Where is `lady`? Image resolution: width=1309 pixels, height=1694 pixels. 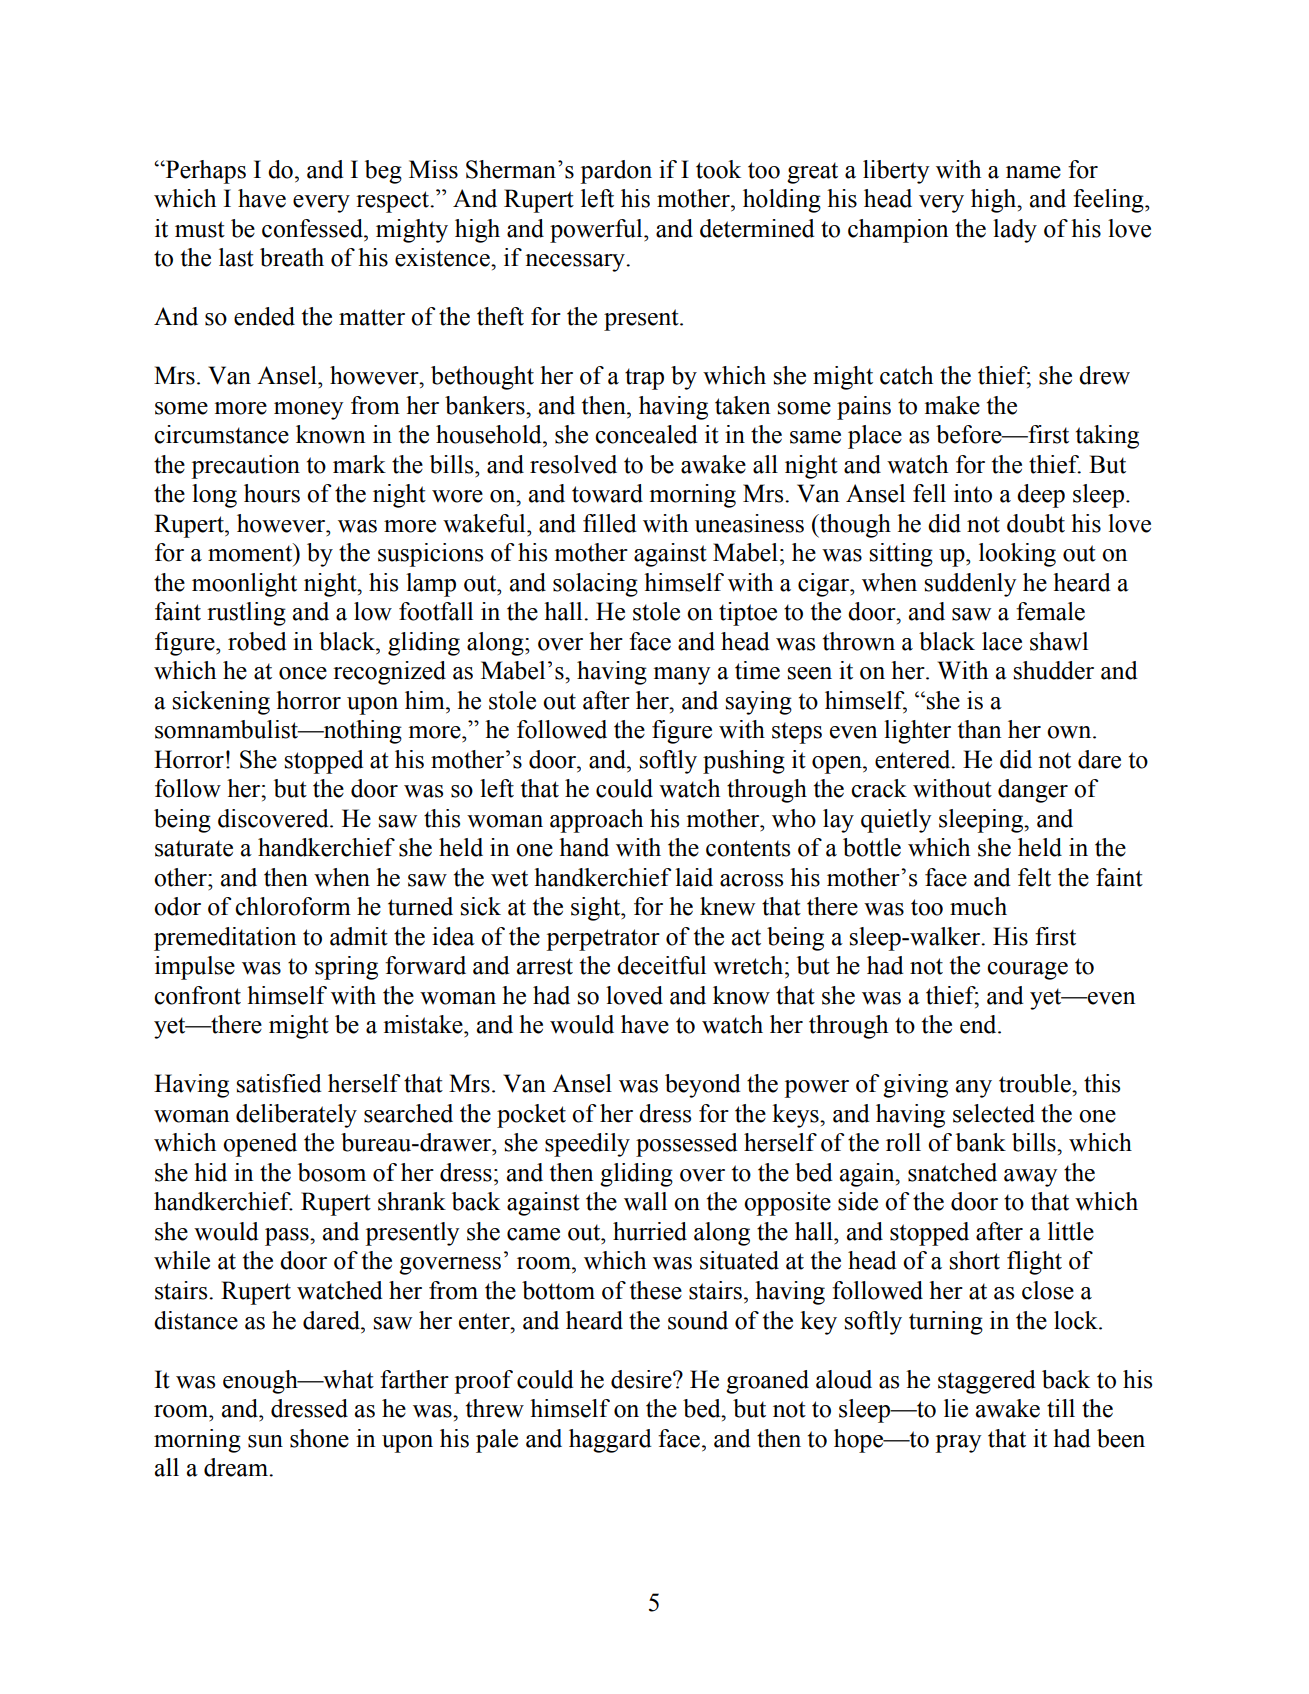 lady is located at coordinates (1015, 231).
